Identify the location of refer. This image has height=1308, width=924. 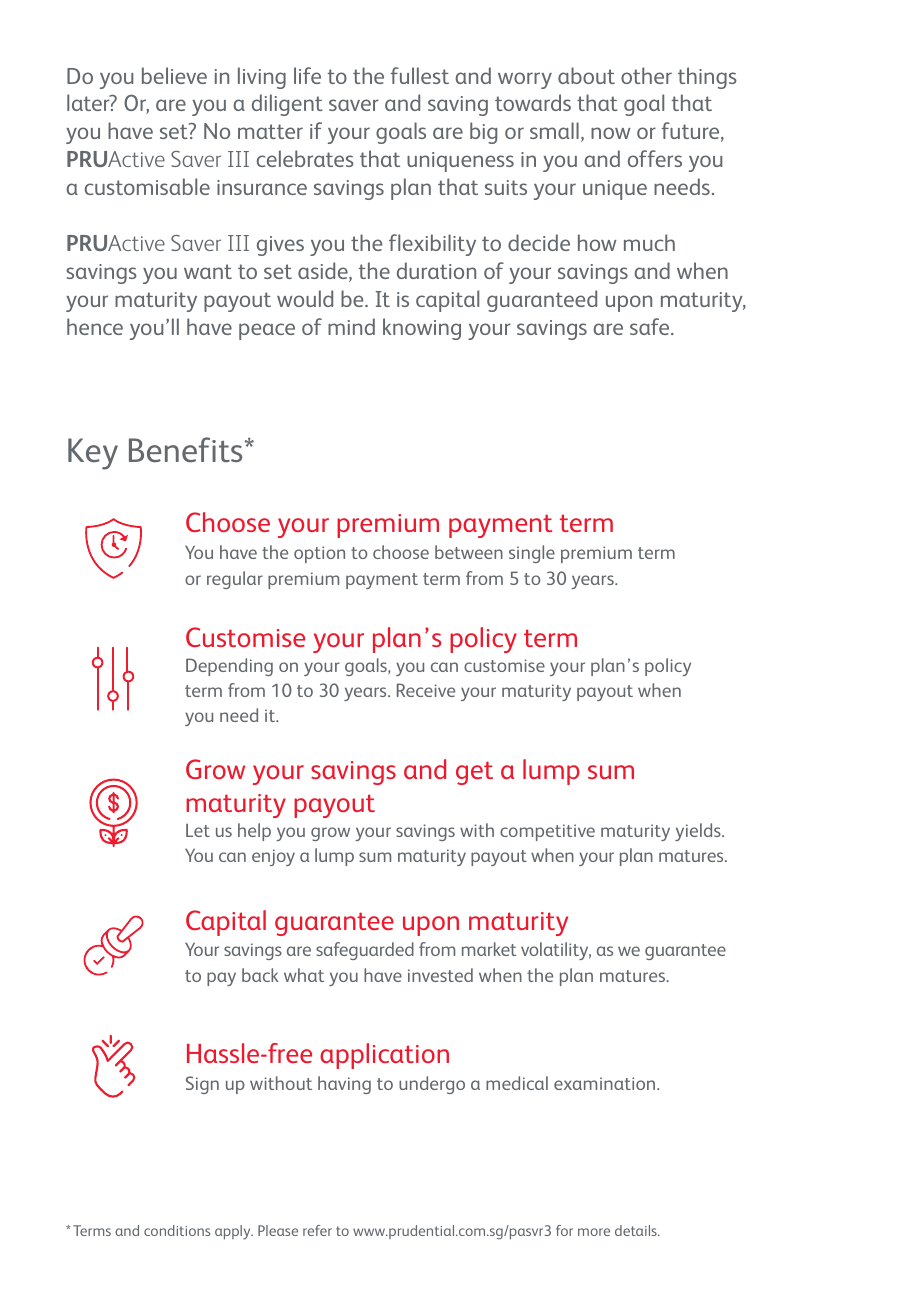
(317, 1230).
